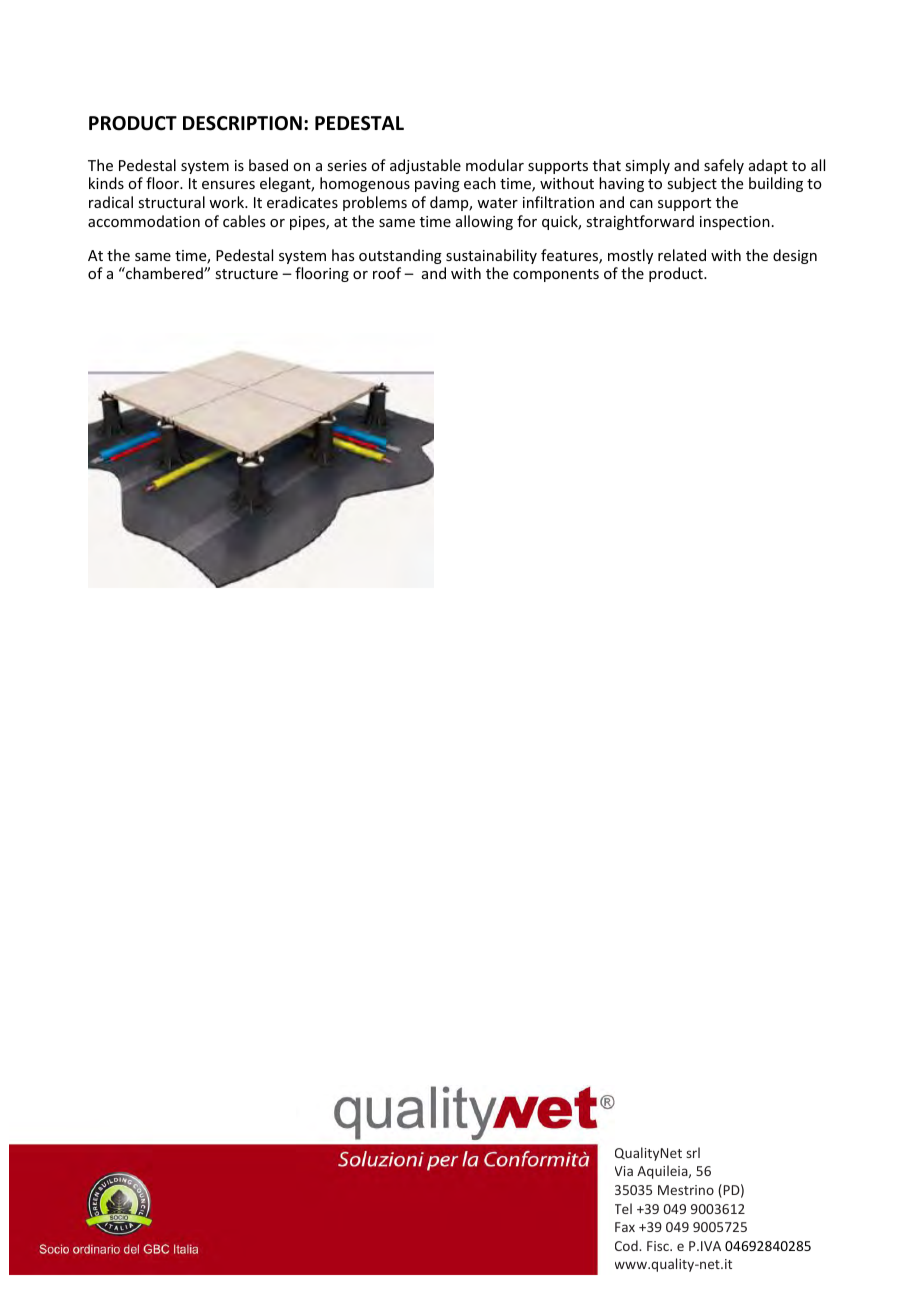 The image size is (924, 1308). Describe the element at coordinates (425, 166) in the document. I see `adjustable` at that location.
